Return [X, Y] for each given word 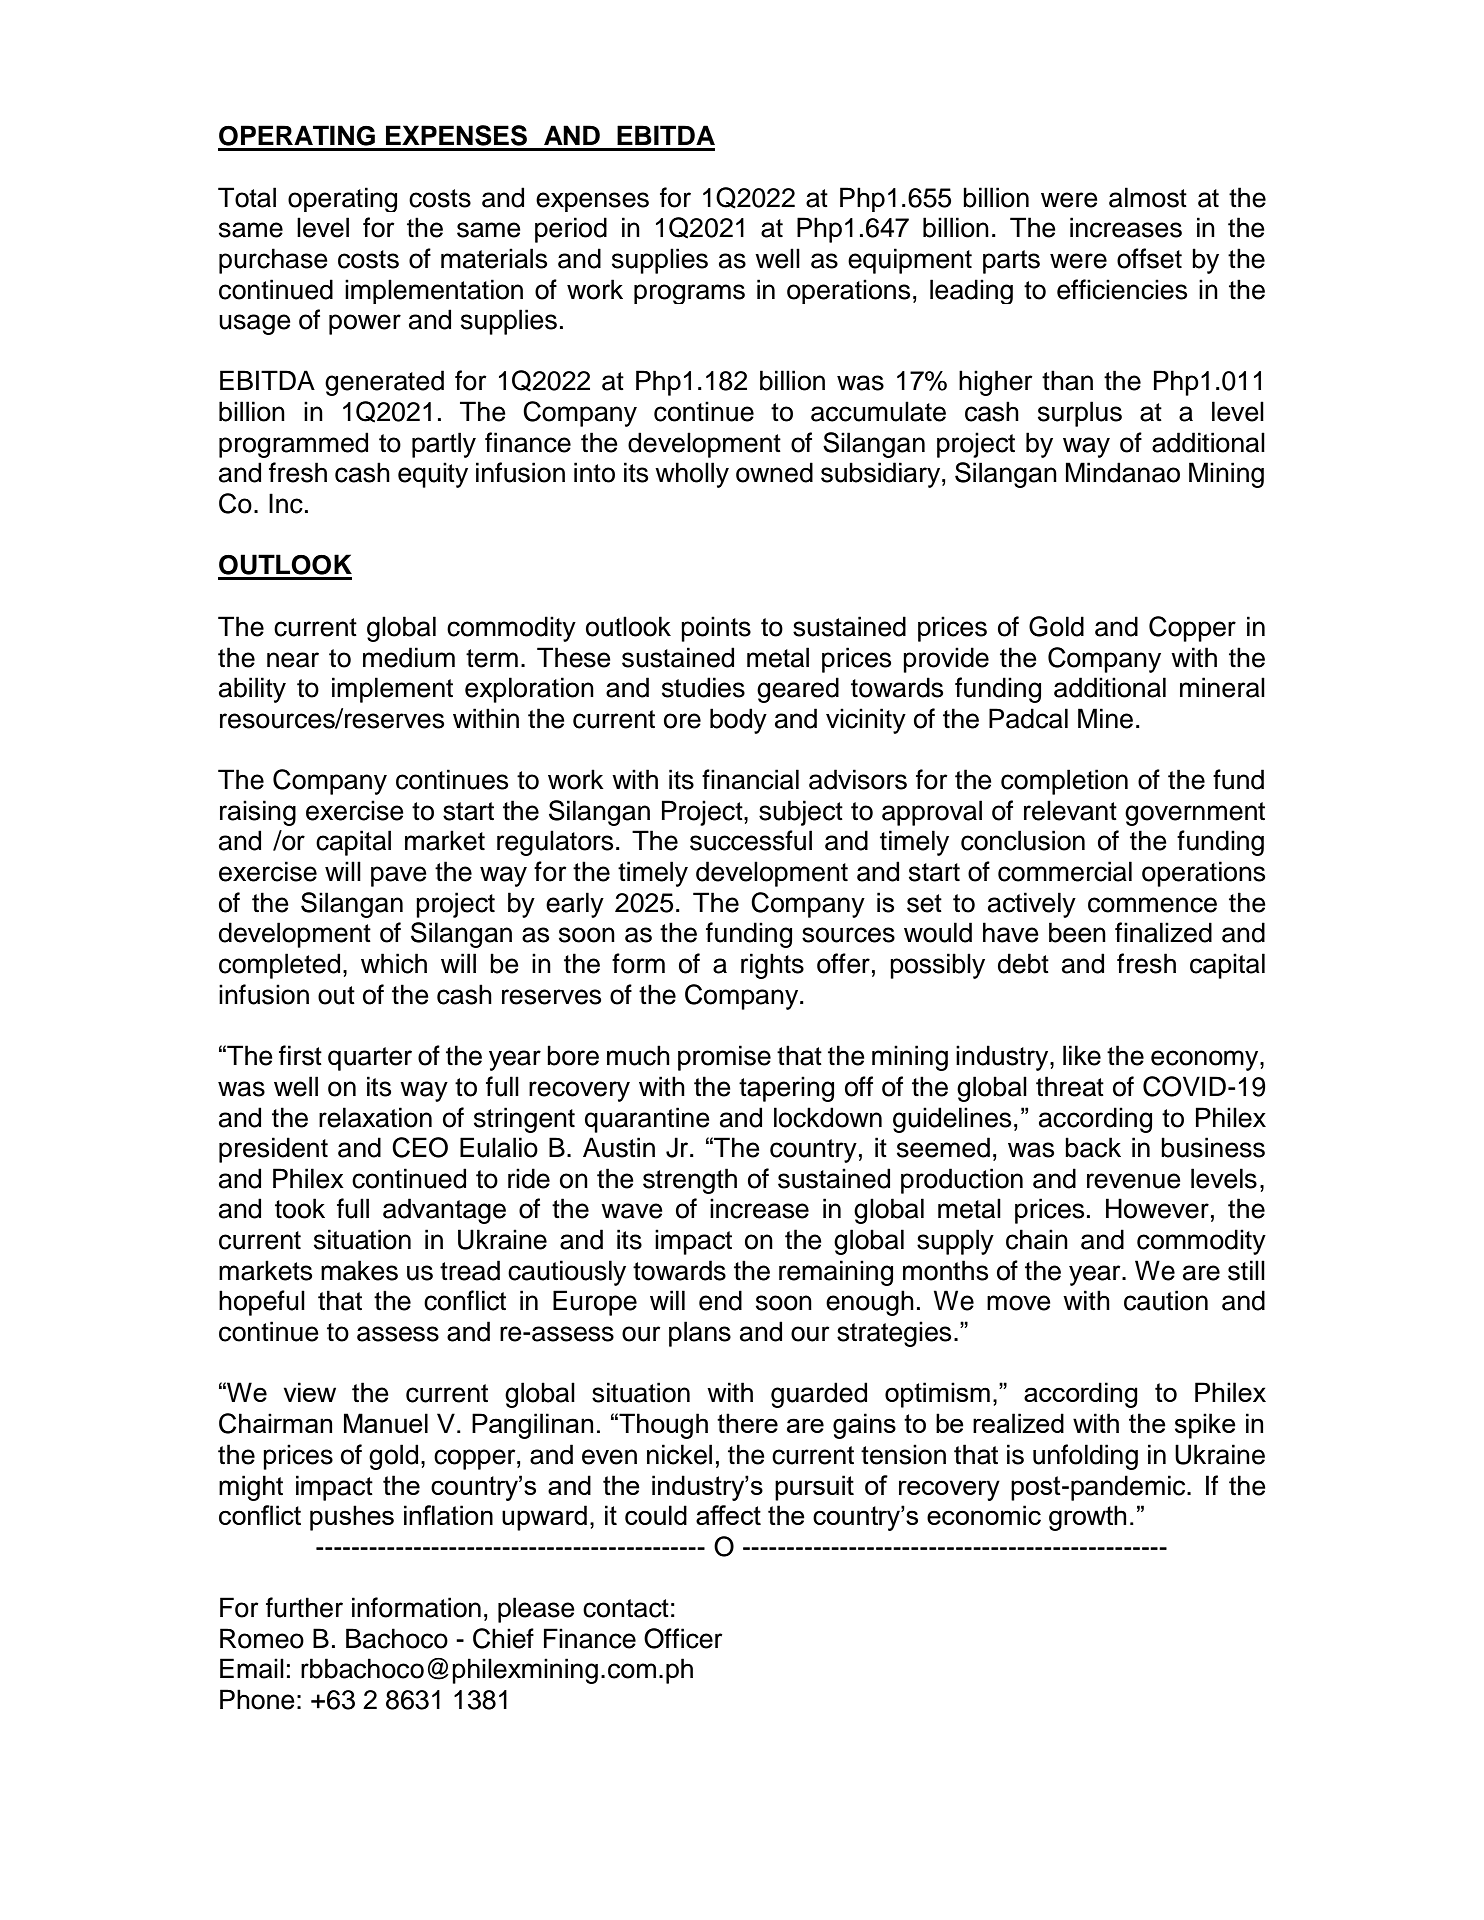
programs [689, 294]
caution [1166, 1300]
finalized [1163, 932]
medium [409, 657]
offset [1149, 258]
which [394, 963]
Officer [683, 1638]
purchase [273, 261]
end [720, 1300]
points [716, 629]
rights [772, 966]
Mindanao [1123, 472]
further [304, 1607]
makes [359, 1270]
